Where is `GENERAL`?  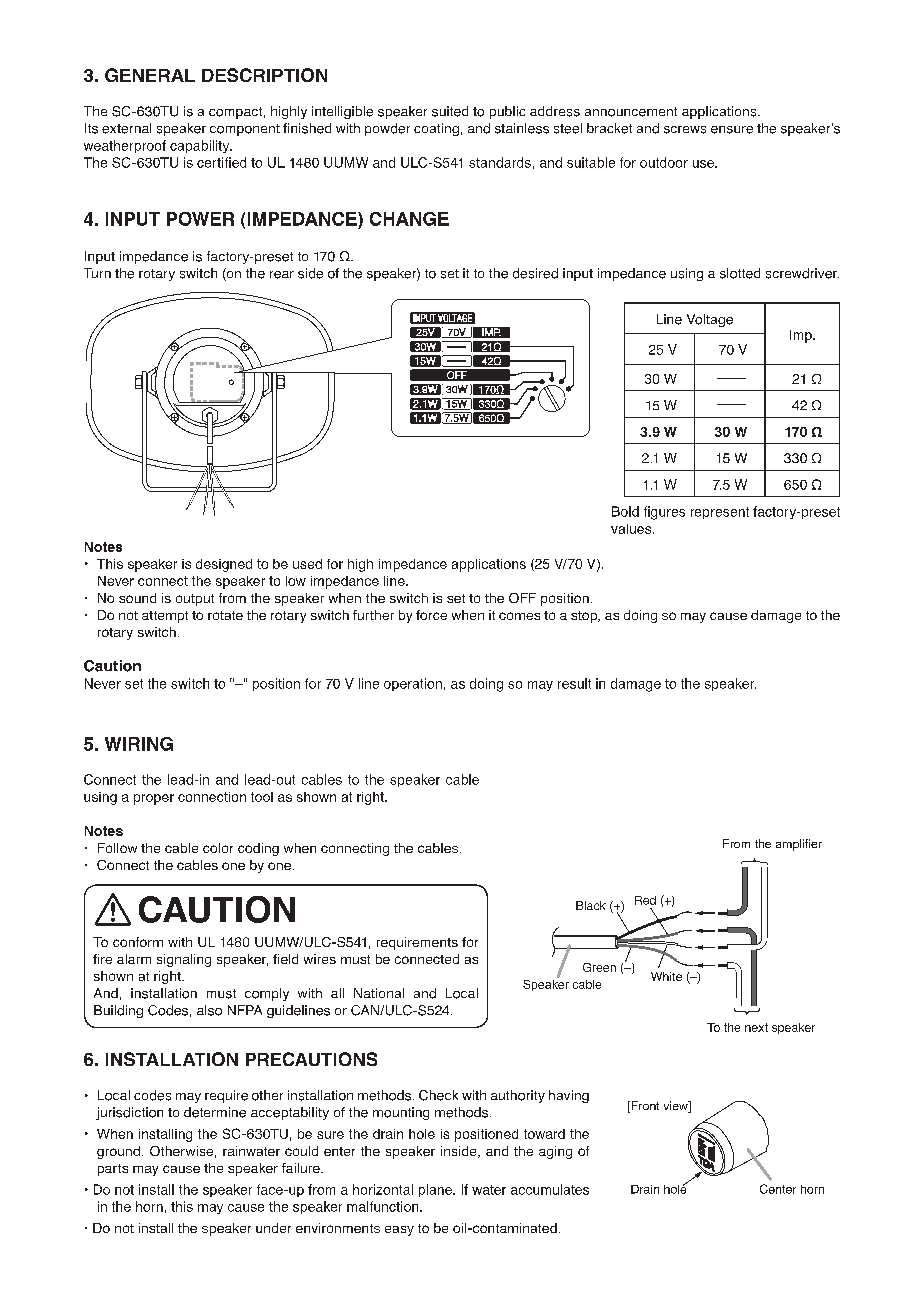
GENERAL is located at coordinates (150, 75).
